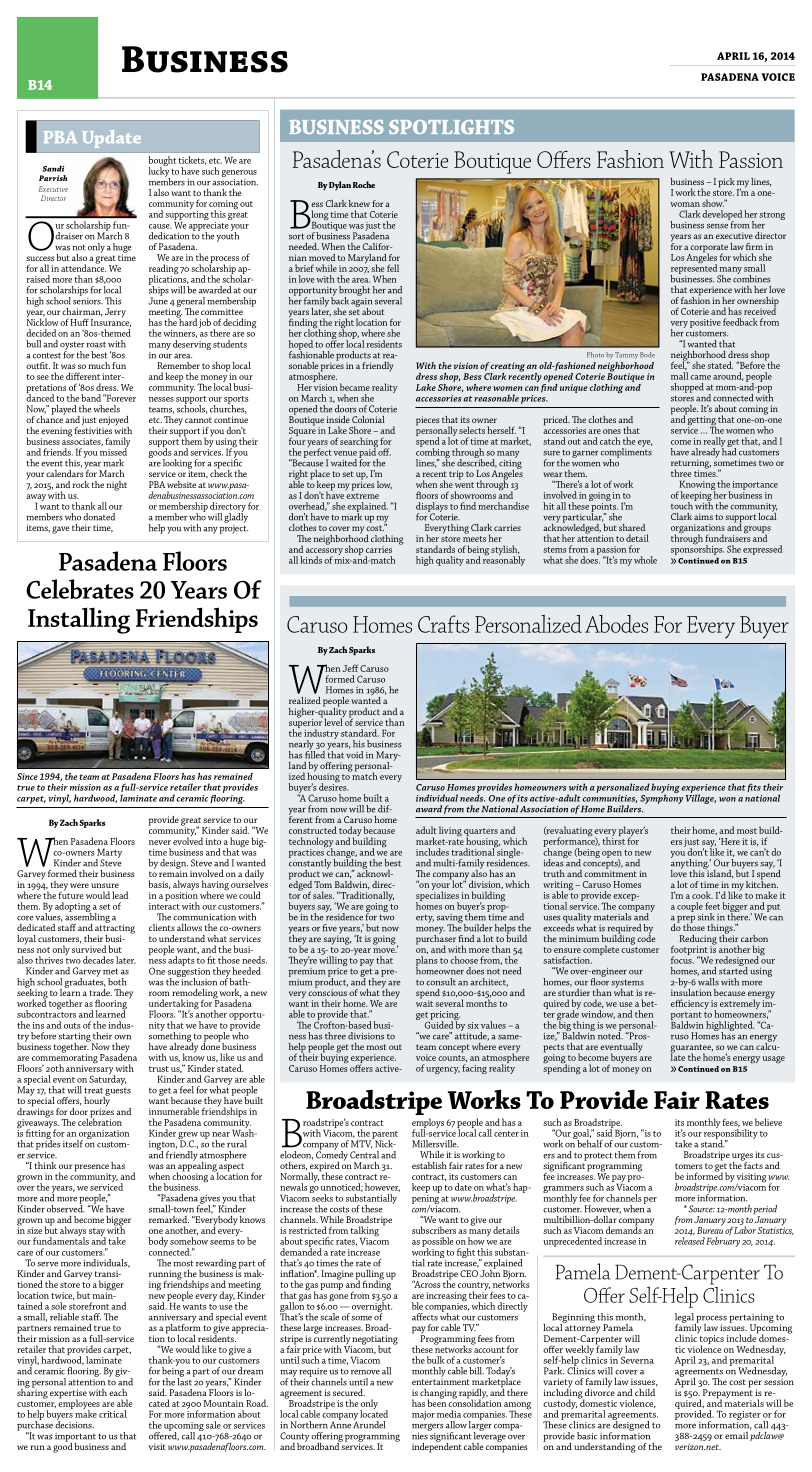 The height and width of the document is (1472, 812). I want to click on critical, so click(113, 1414).
